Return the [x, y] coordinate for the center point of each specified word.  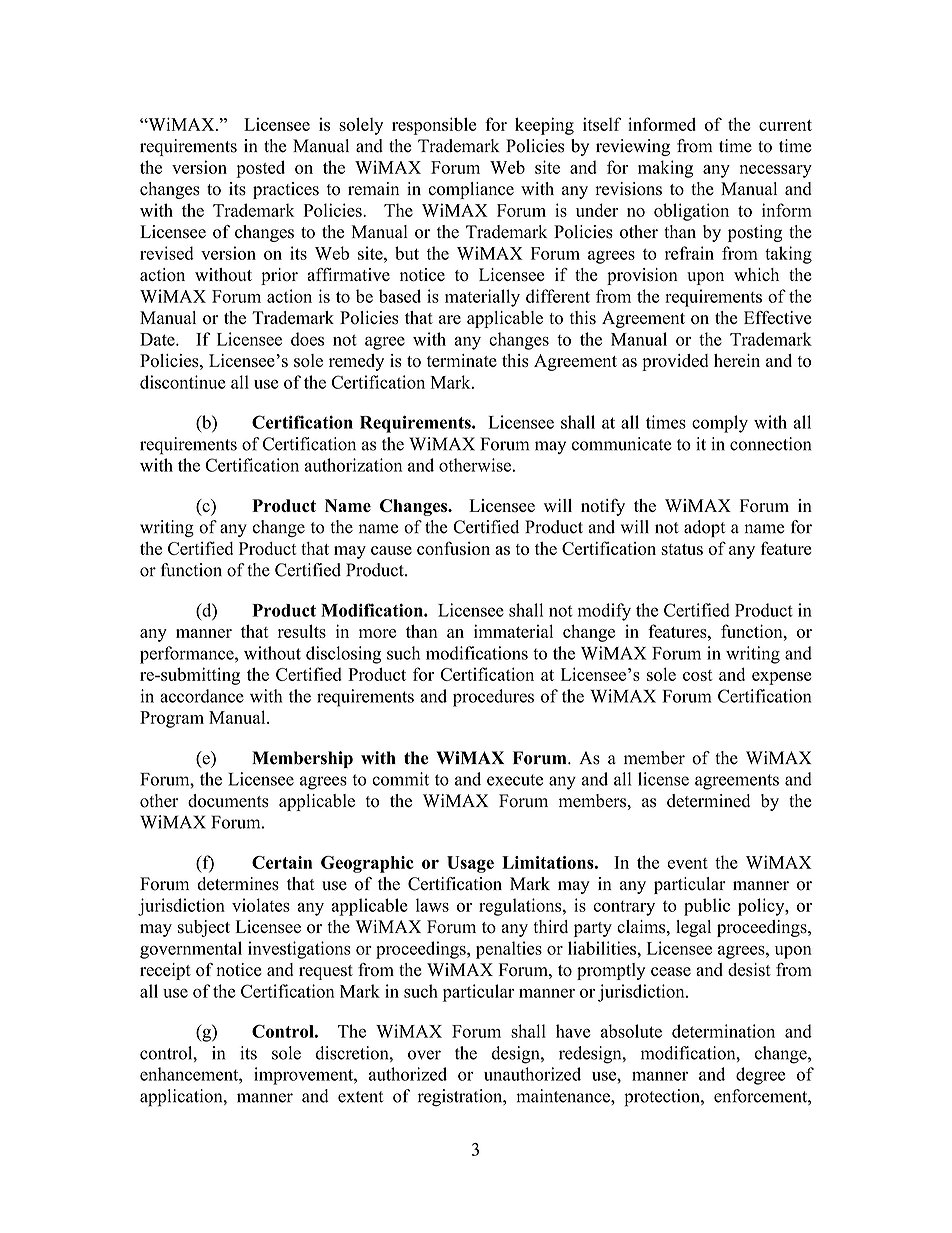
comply [720, 424]
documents [228, 801]
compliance [471, 190]
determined [708, 801]
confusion [453, 548]
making [665, 169]
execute [515, 780]
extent [360, 1097]
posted [260, 169]
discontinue [183, 382]
